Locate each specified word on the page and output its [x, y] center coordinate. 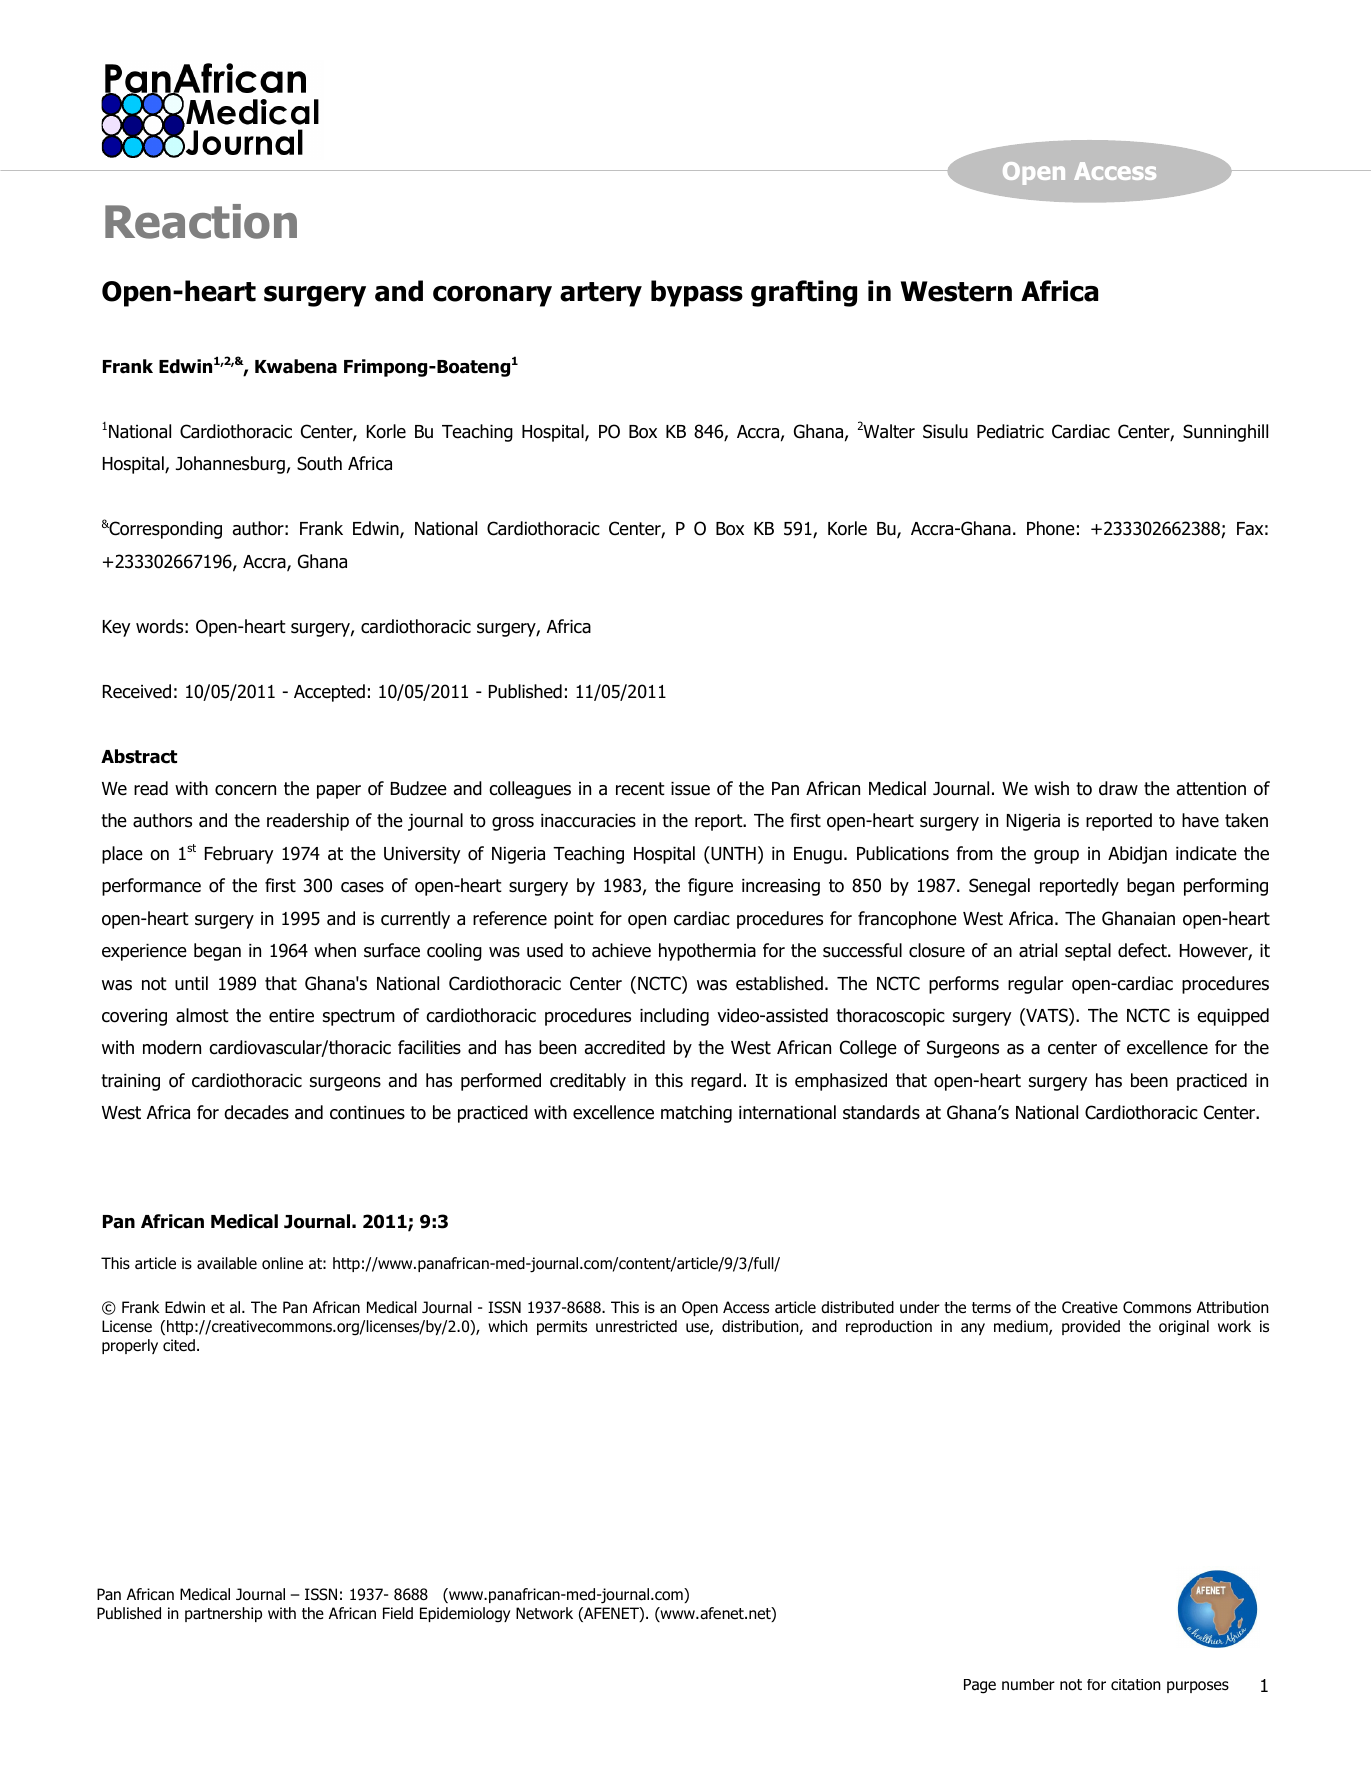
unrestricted [636, 1326]
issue [690, 789]
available [227, 1263]
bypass [697, 293]
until [191, 983]
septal [1088, 952]
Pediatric [1010, 431]
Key [116, 628]
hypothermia [707, 952]
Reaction [201, 221]
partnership [223, 1614]
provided [1091, 1327]
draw [1118, 788]
